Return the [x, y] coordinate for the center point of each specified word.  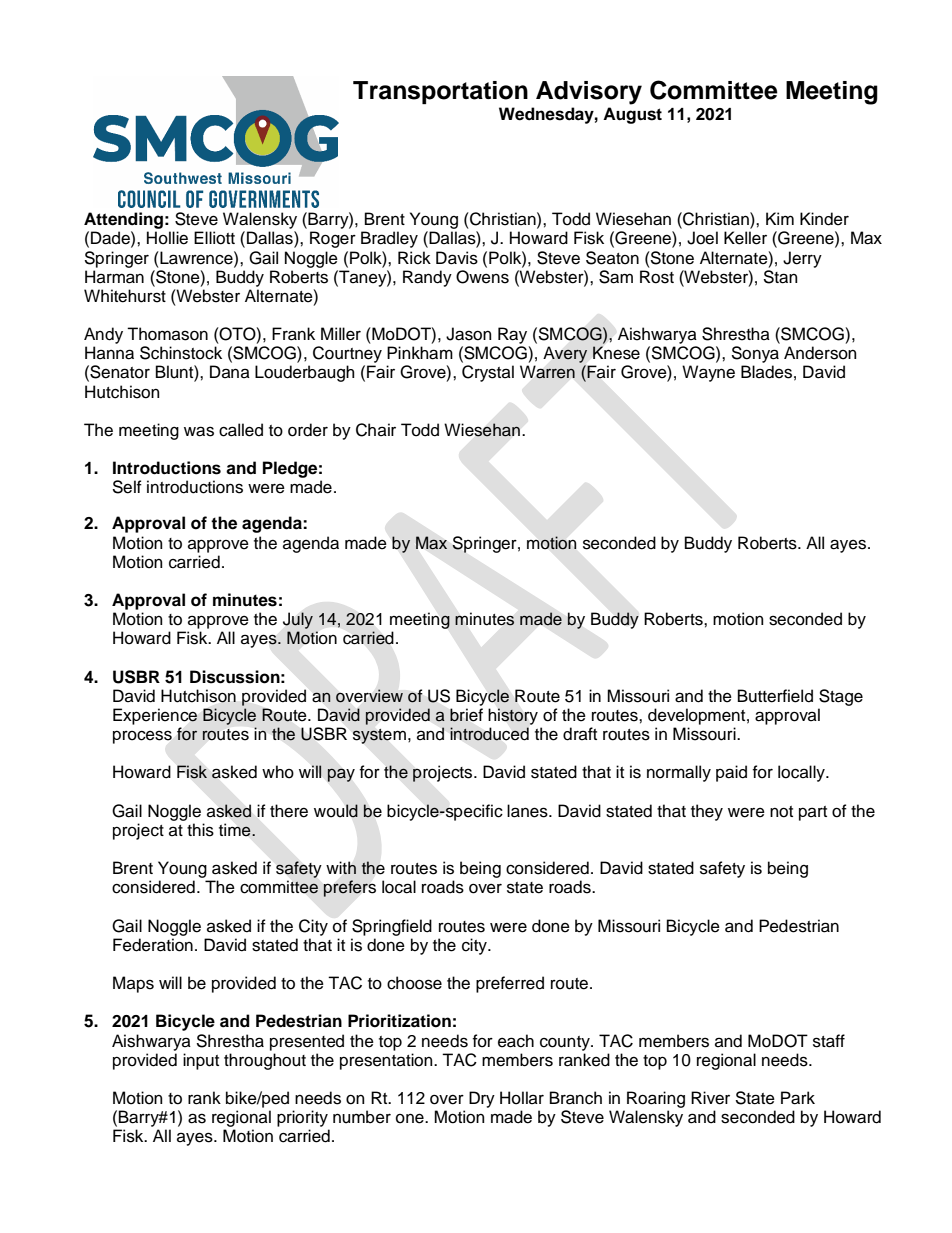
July [298, 620]
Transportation [440, 92]
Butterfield [775, 696]
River [710, 1098]
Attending [123, 220]
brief [466, 715]
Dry [482, 1099]
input [201, 1061]
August [632, 115]
